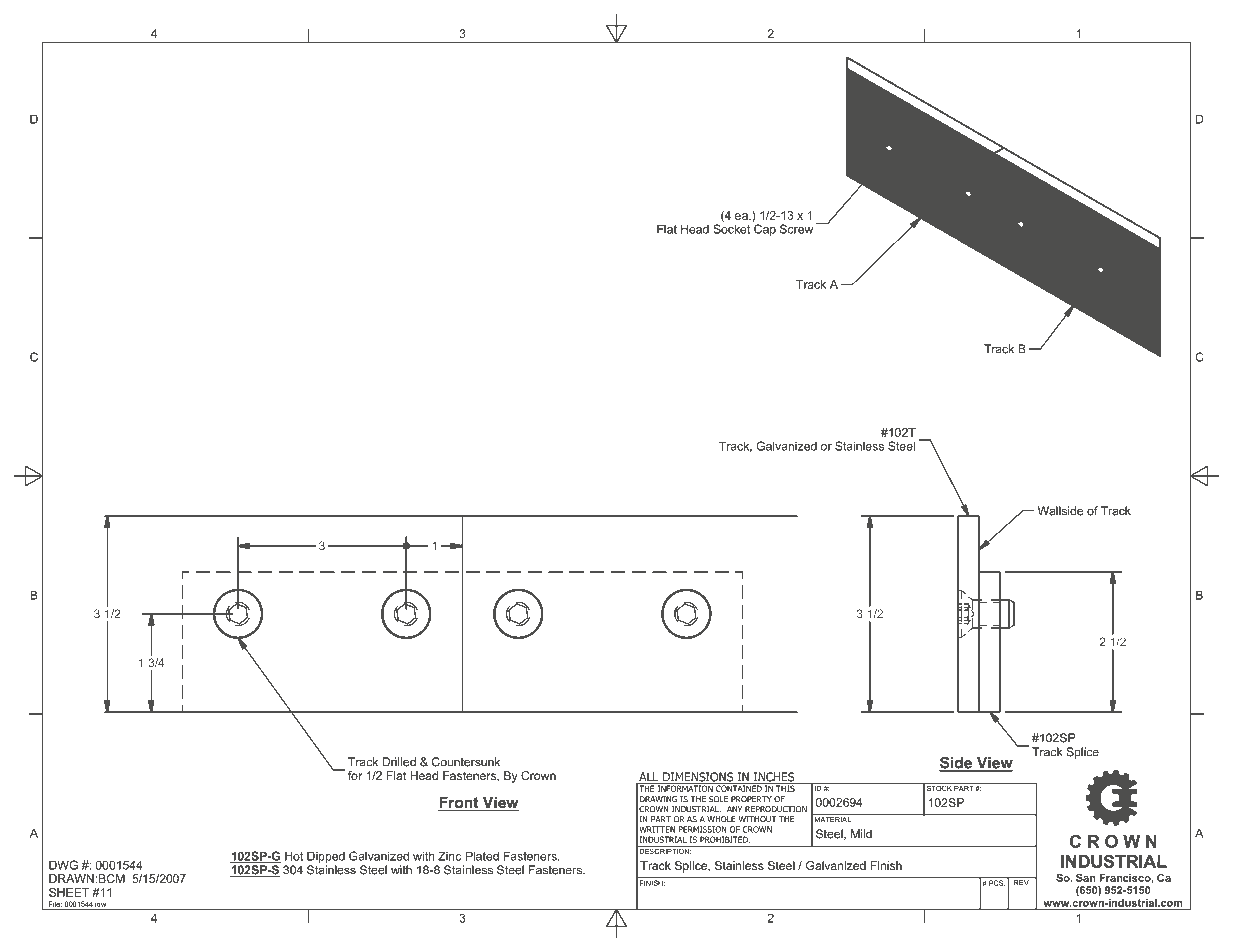 This screenshot has height=952, width=1233. Describe the element at coordinates (69, 892) in the screenshot. I see `SHEET` at that location.
